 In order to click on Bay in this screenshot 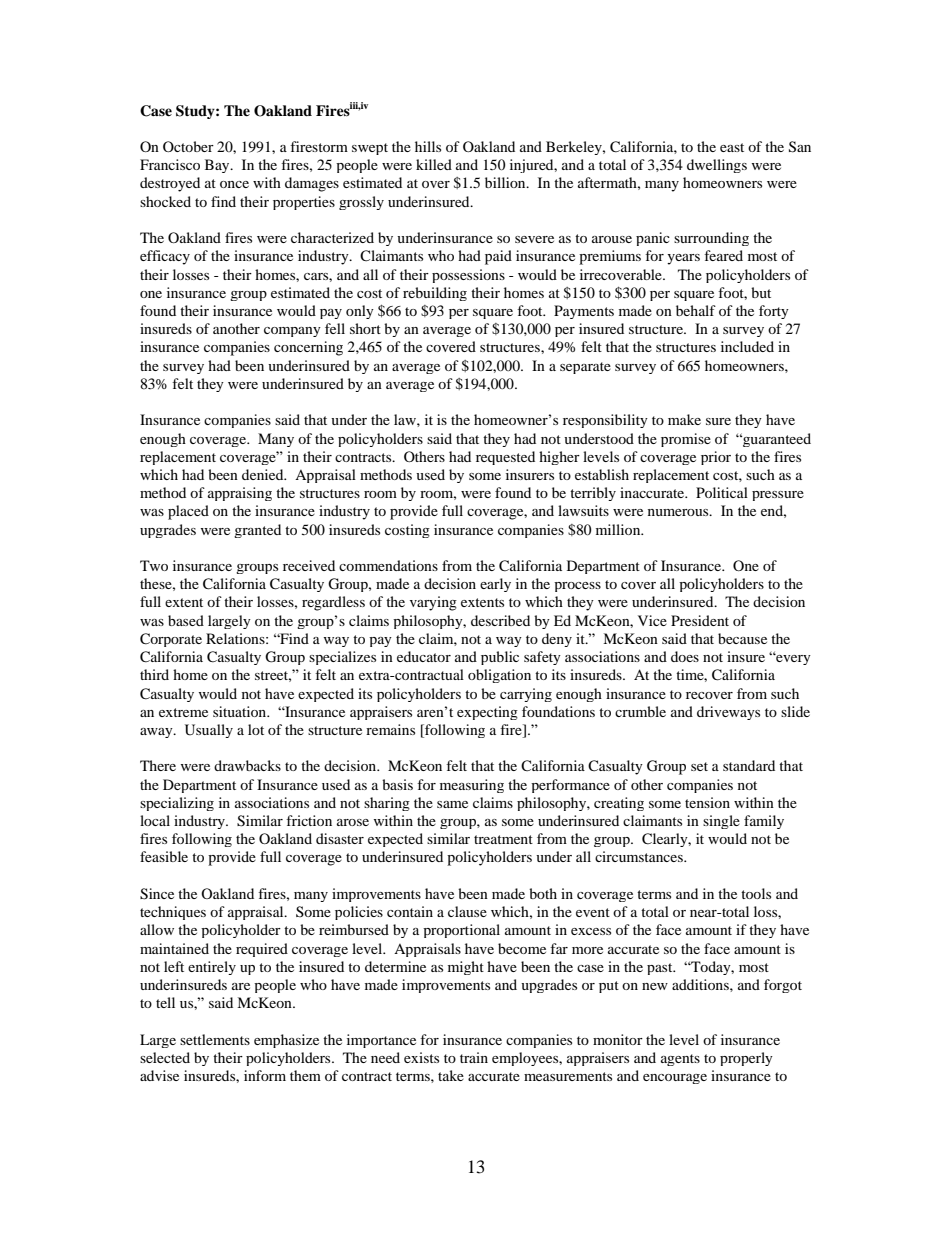, I will do `click(218, 166)`.
